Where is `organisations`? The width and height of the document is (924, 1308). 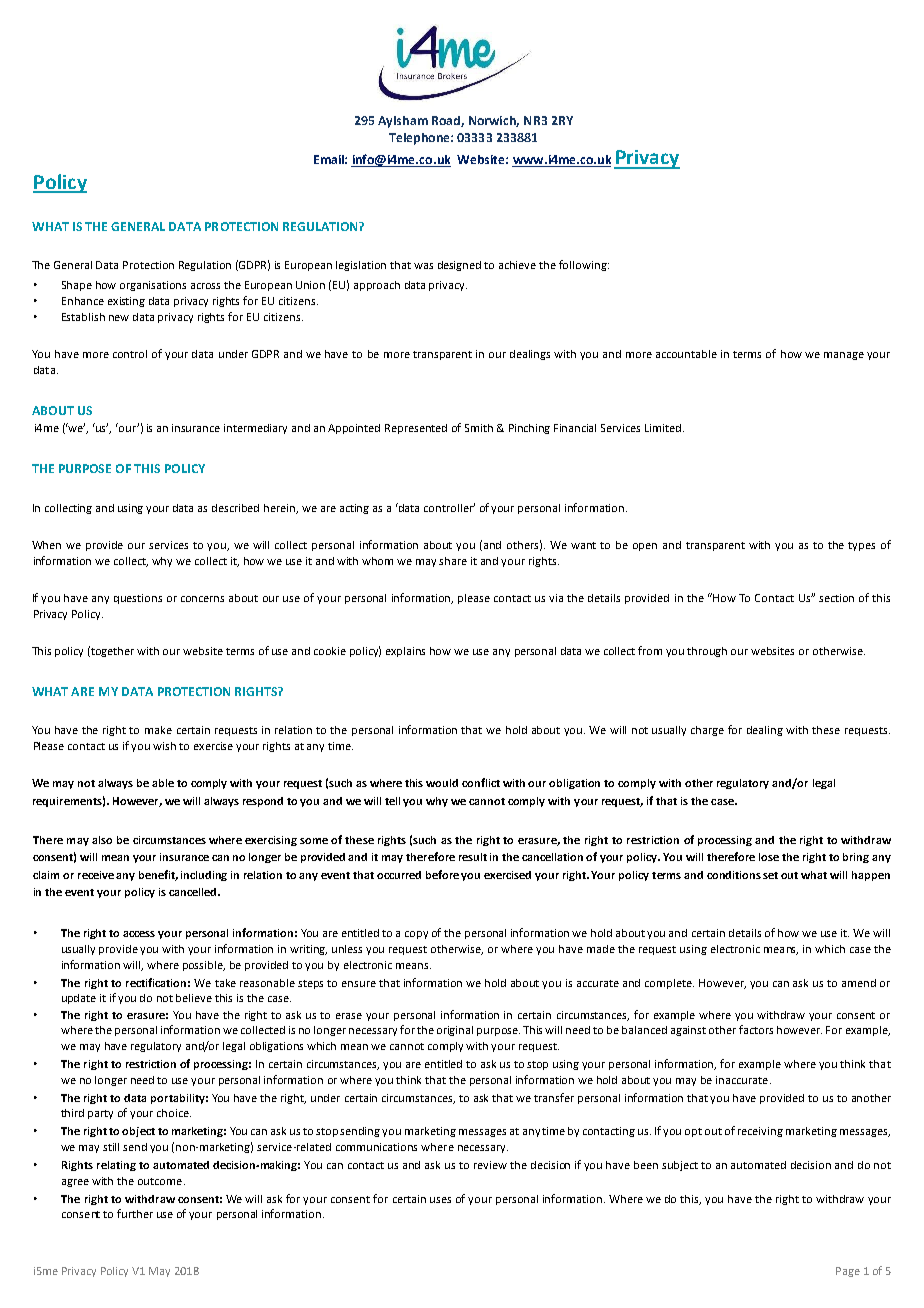
organisations is located at coordinates (153, 286).
